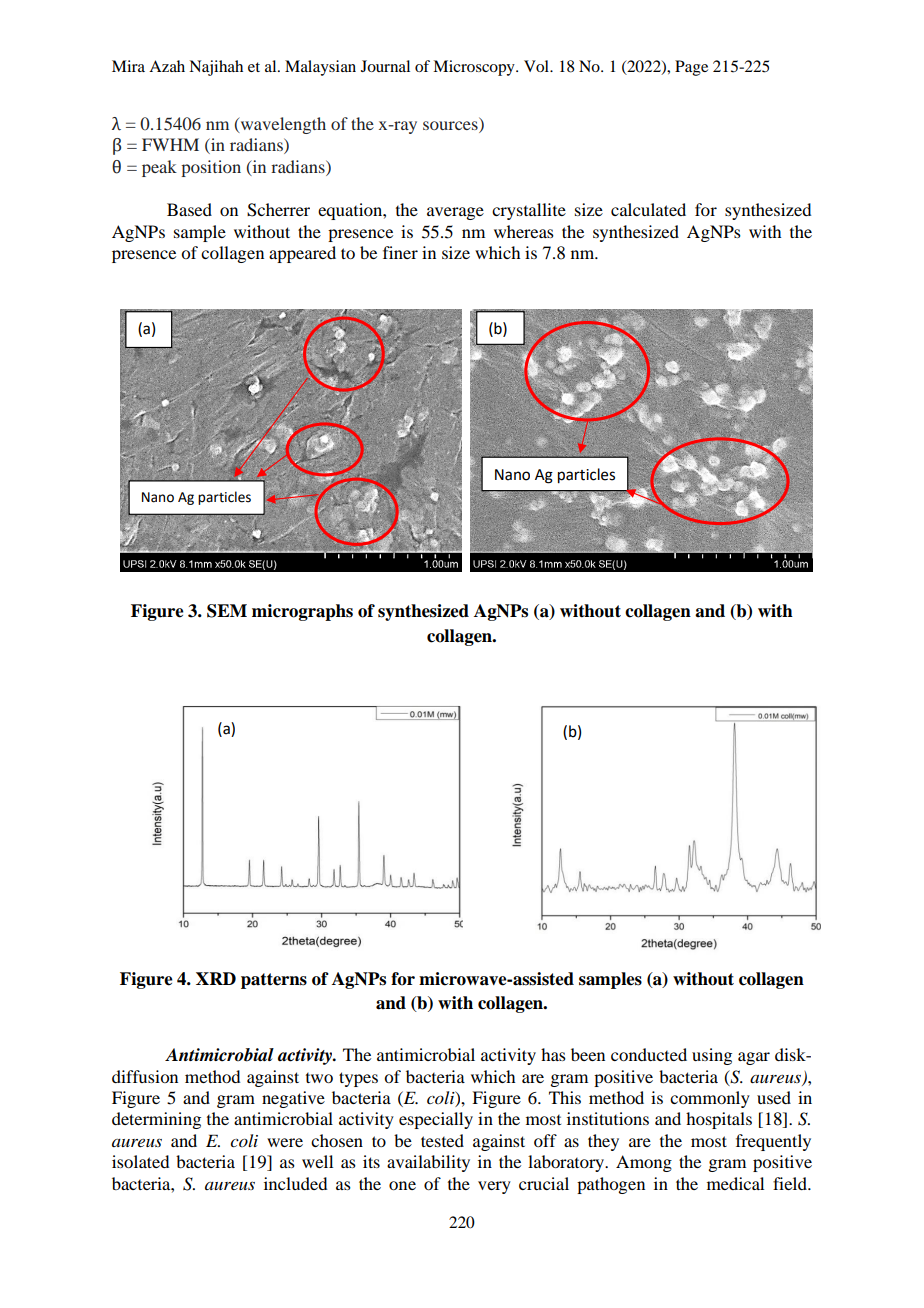  I want to click on agar, so click(754, 1058).
